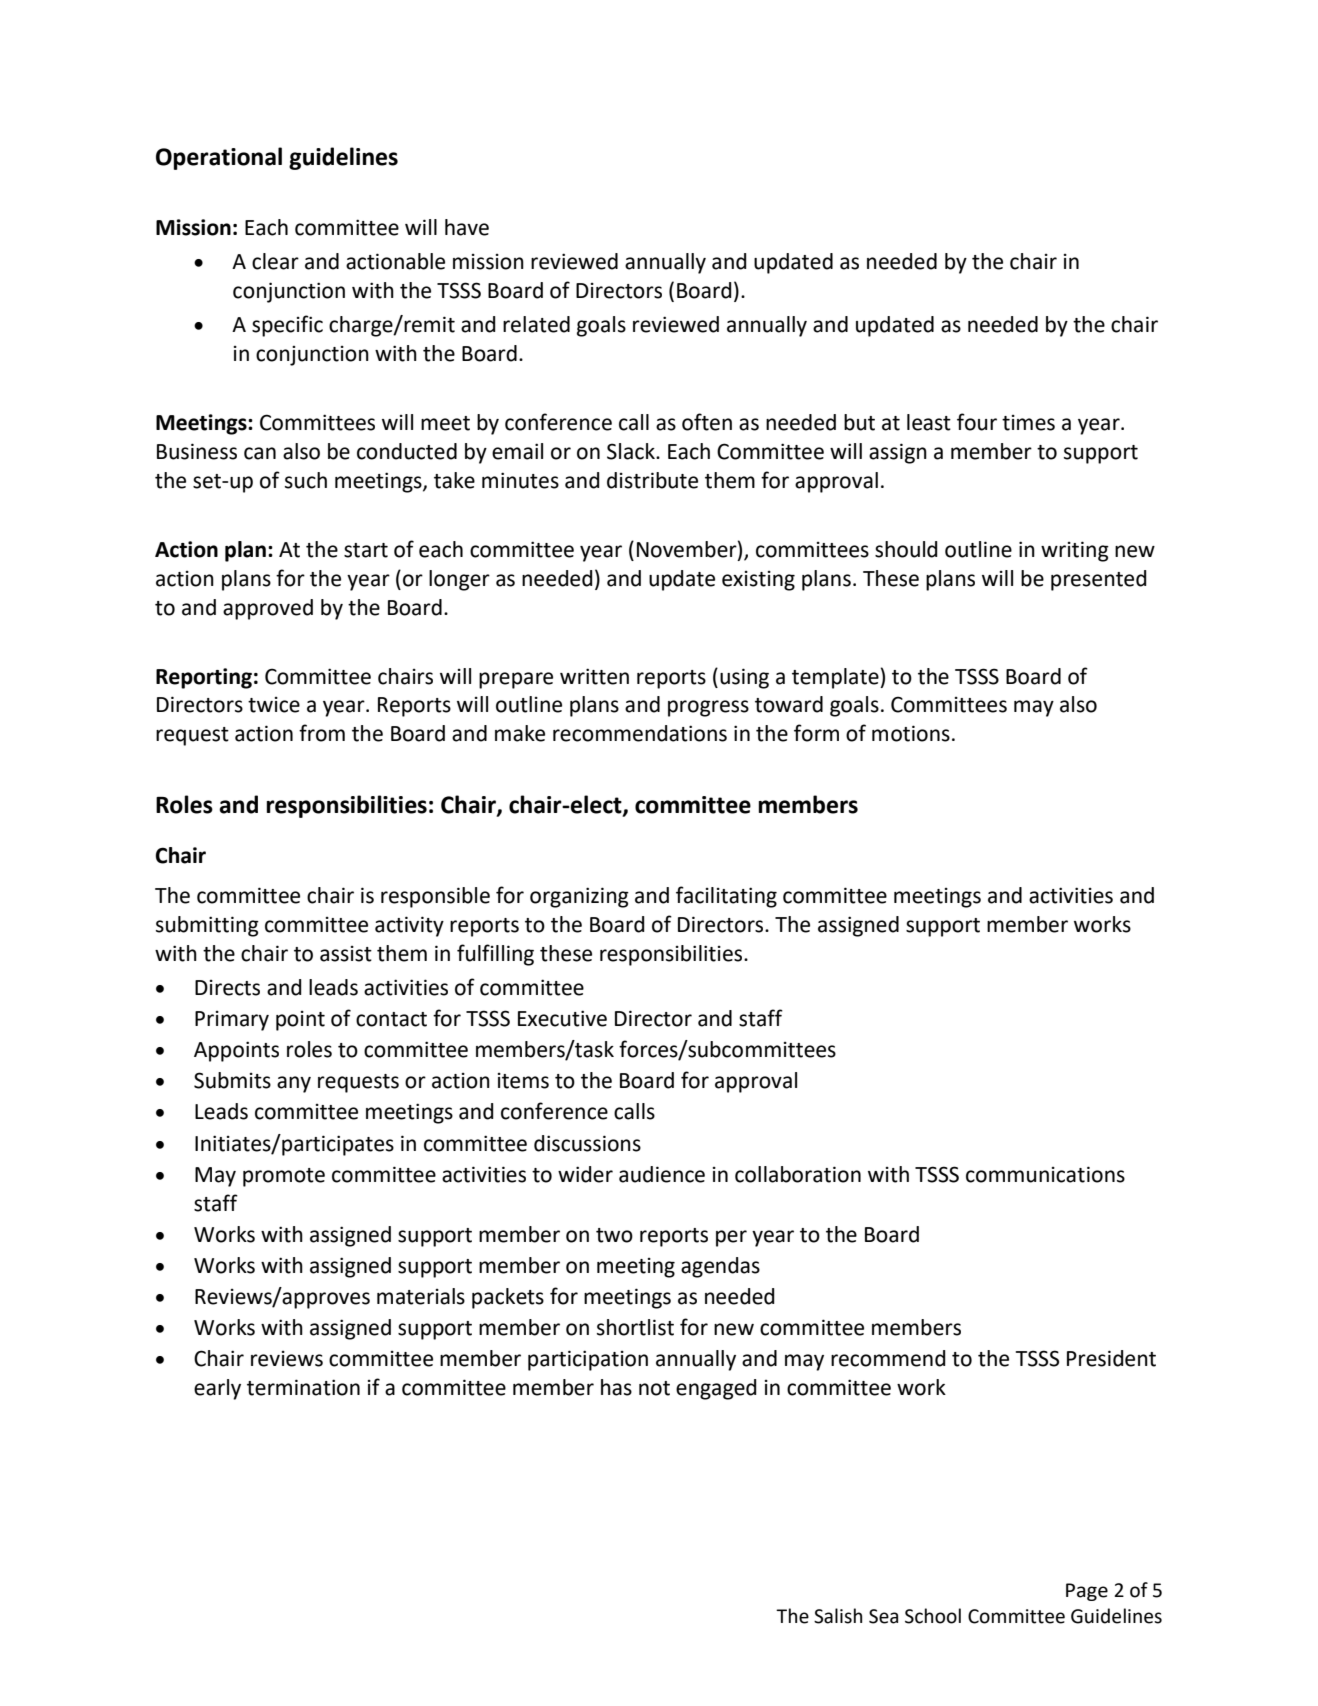 The image size is (1318, 1706). What do you see at coordinates (467, 227) in the document?
I see `have` at bounding box center [467, 227].
